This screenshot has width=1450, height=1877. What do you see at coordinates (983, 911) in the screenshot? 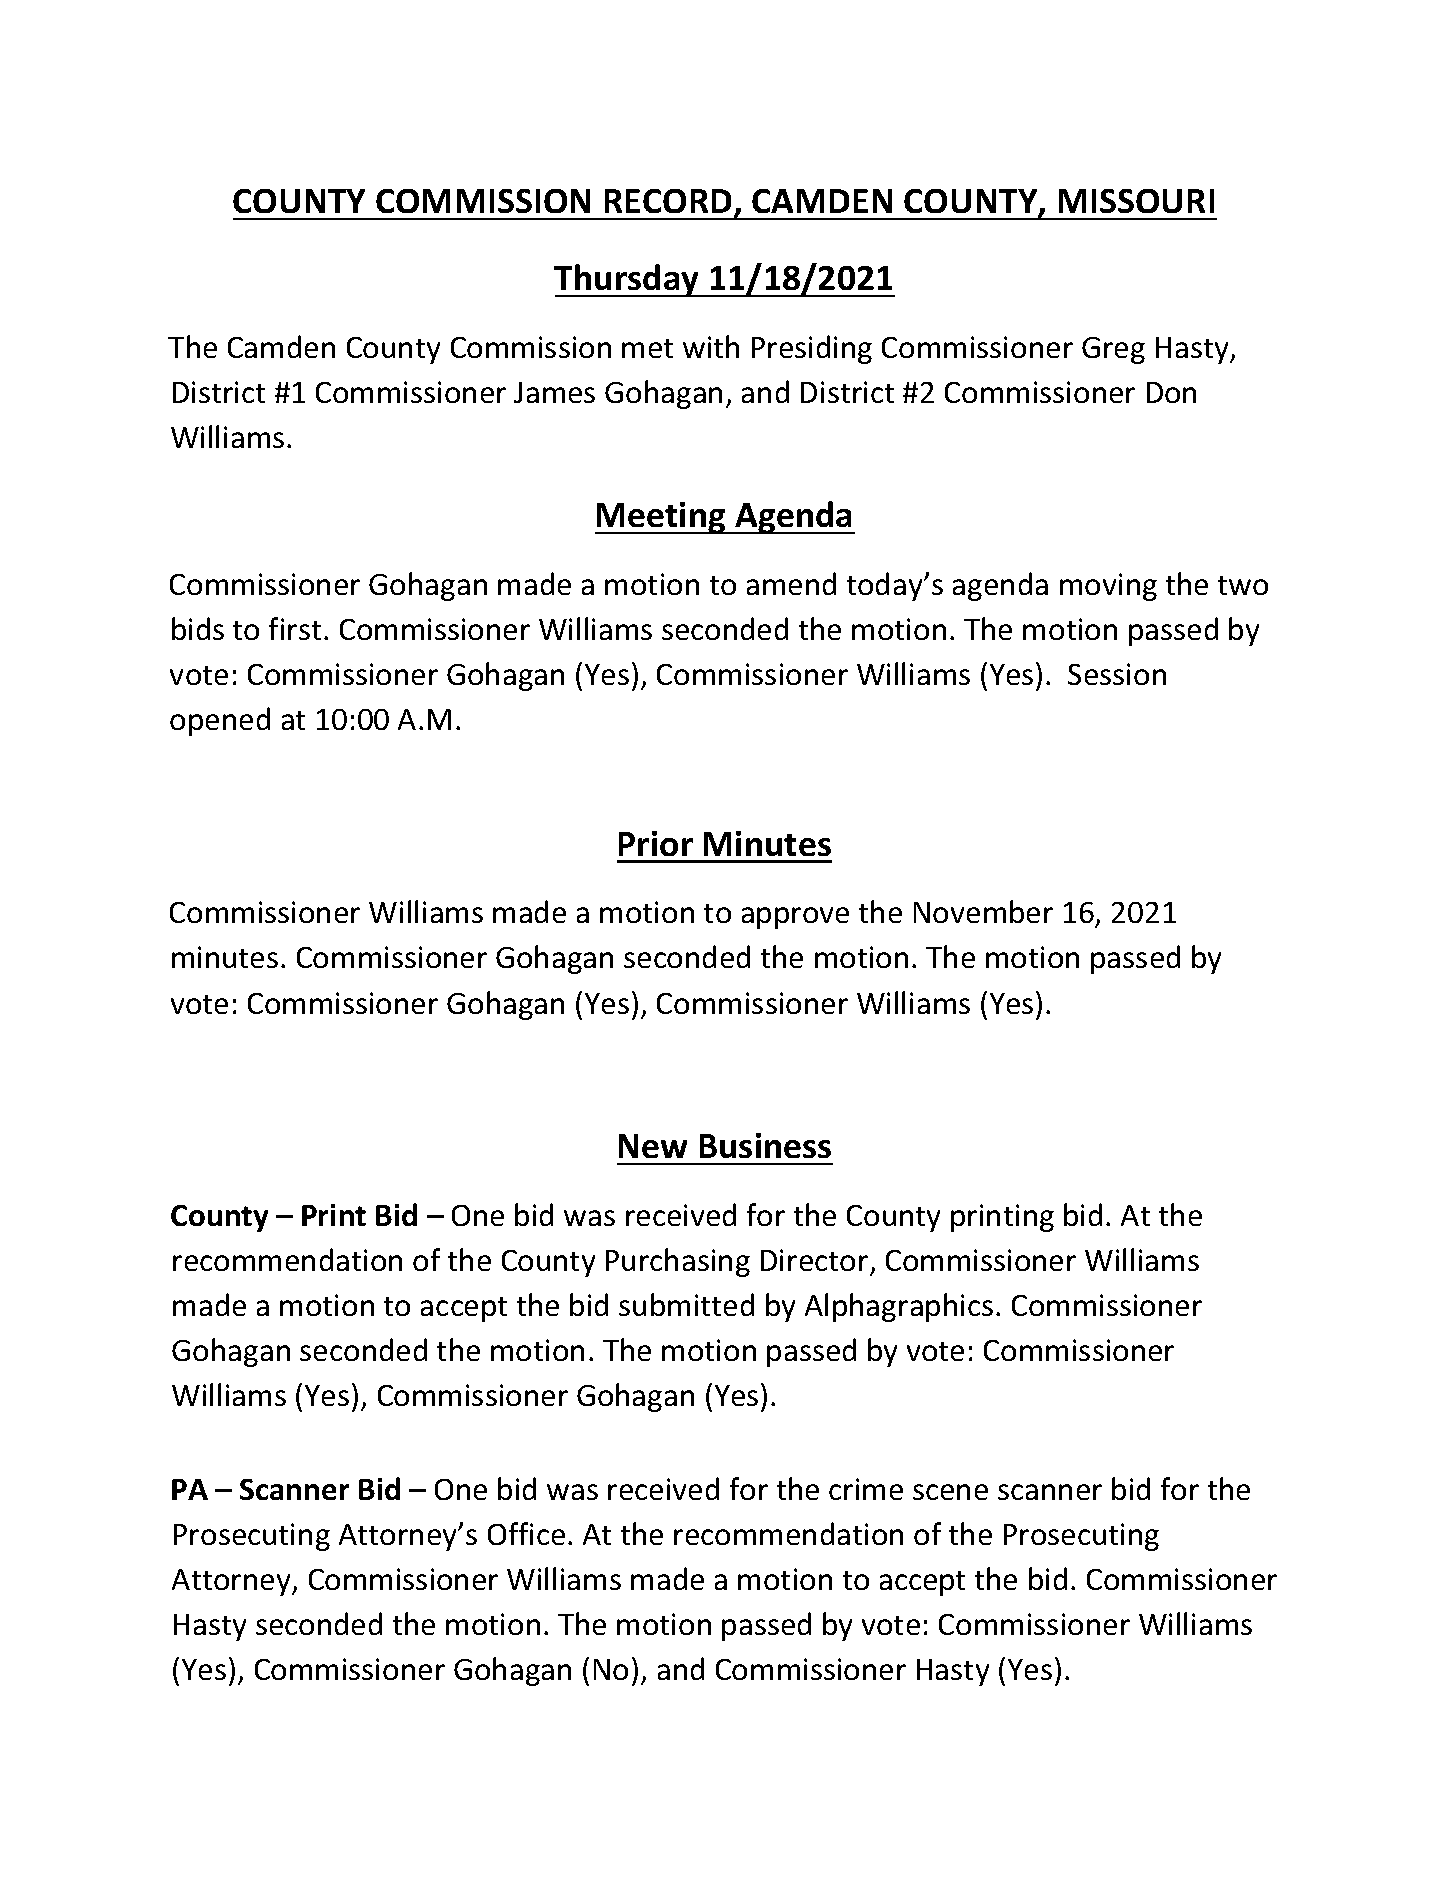
I see `November` at bounding box center [983, 911].
